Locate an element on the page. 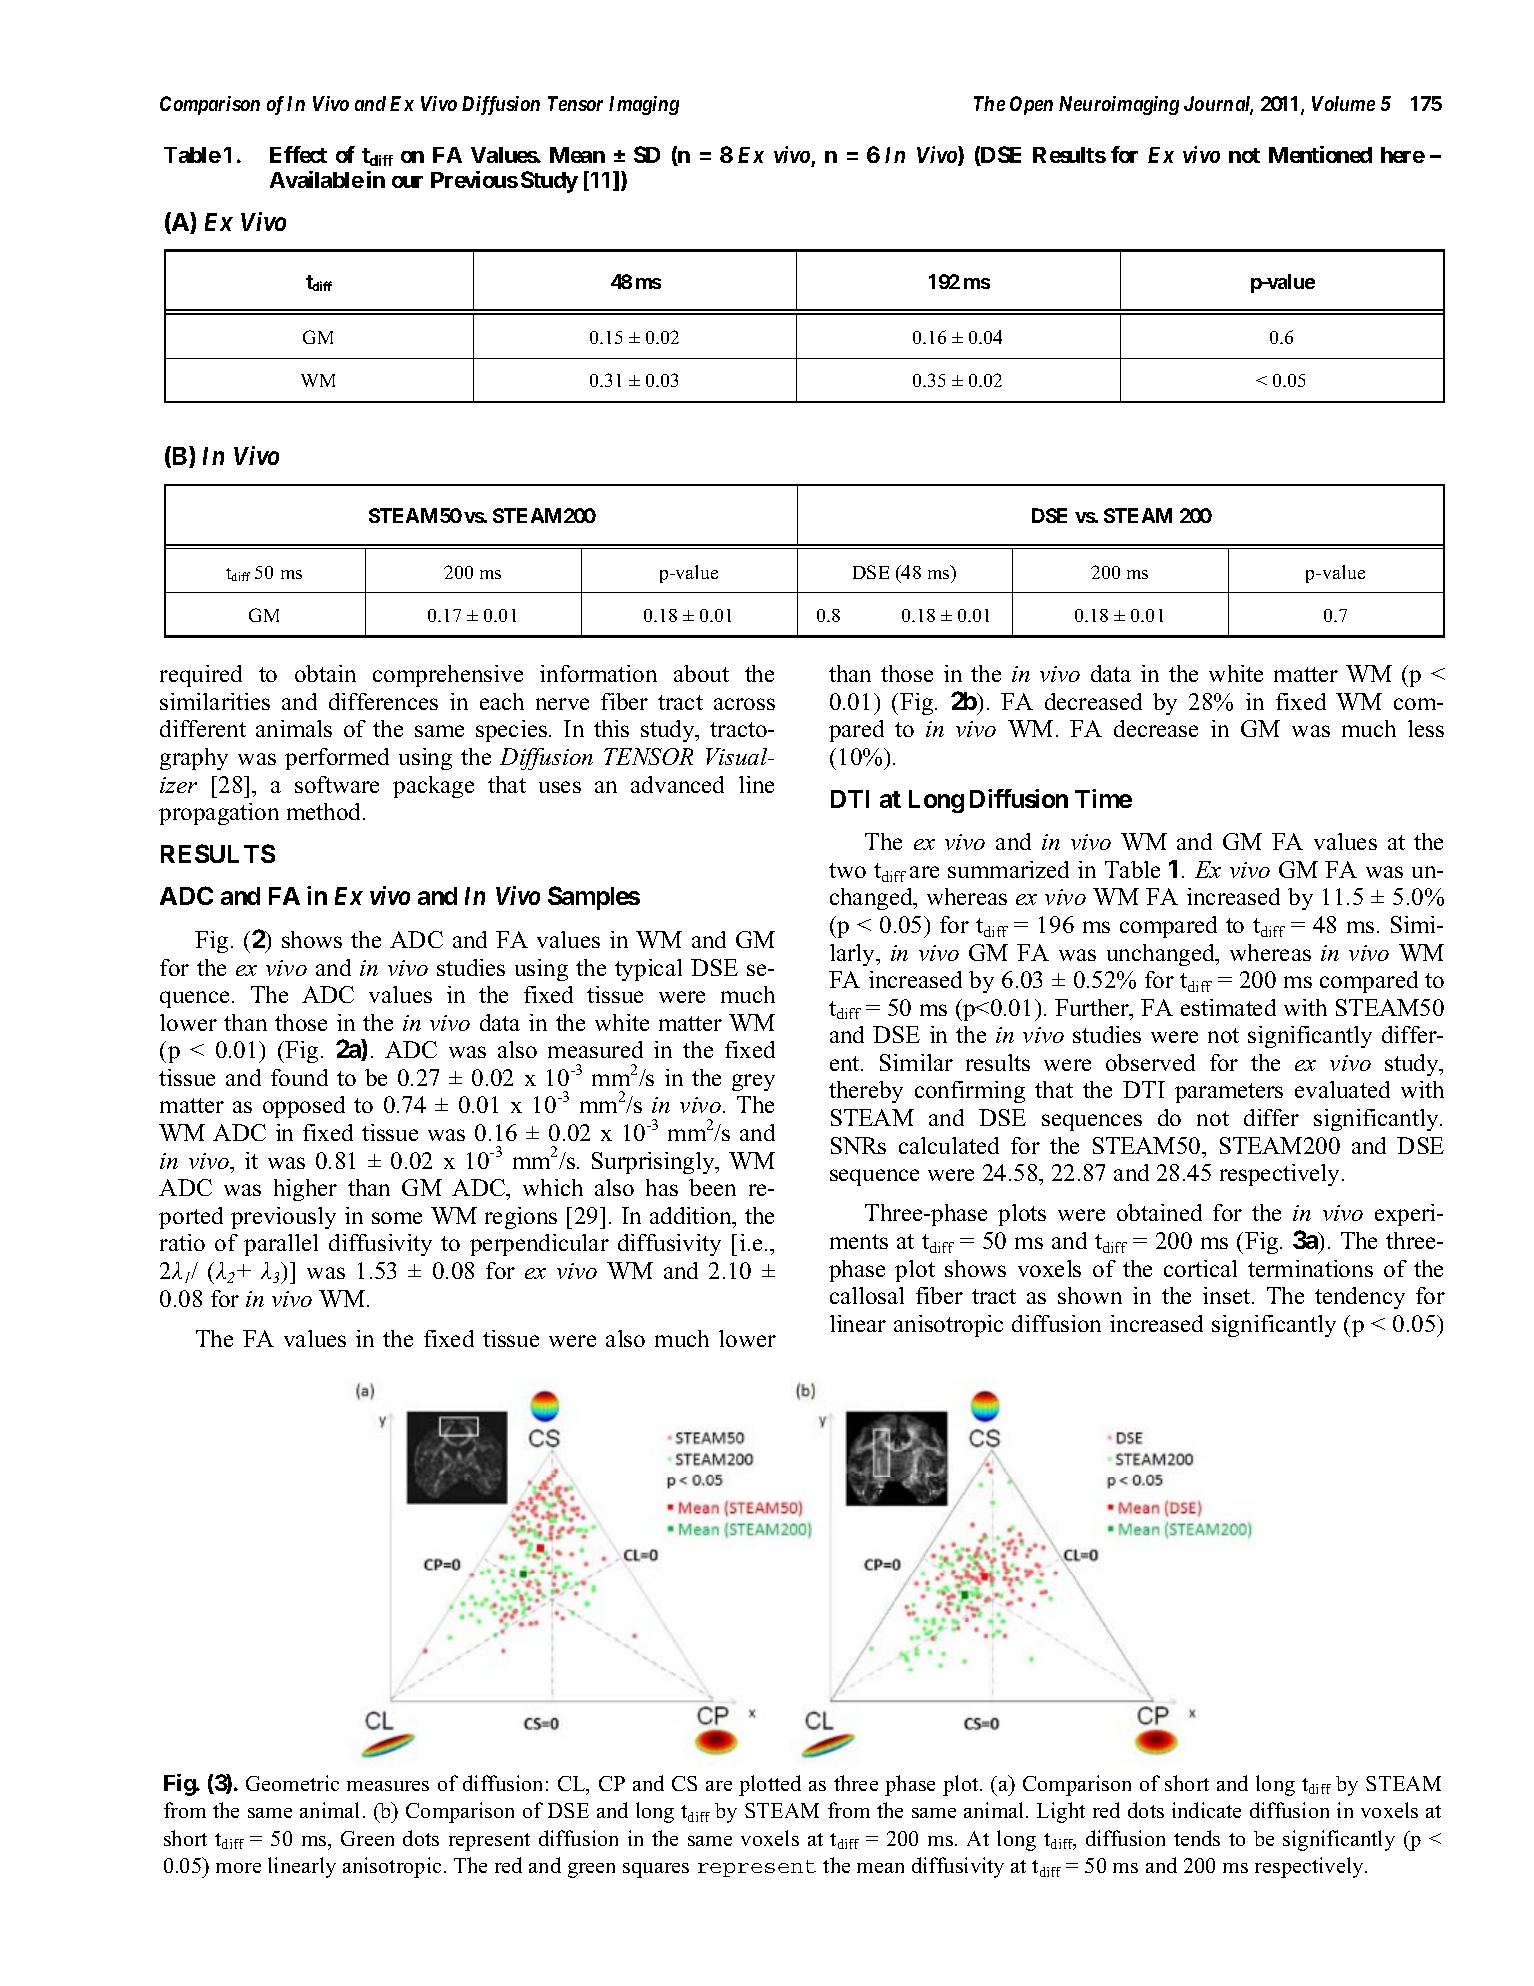 The image size is (1534, 1986). Geometric is located at coordinates (292, 1783).
